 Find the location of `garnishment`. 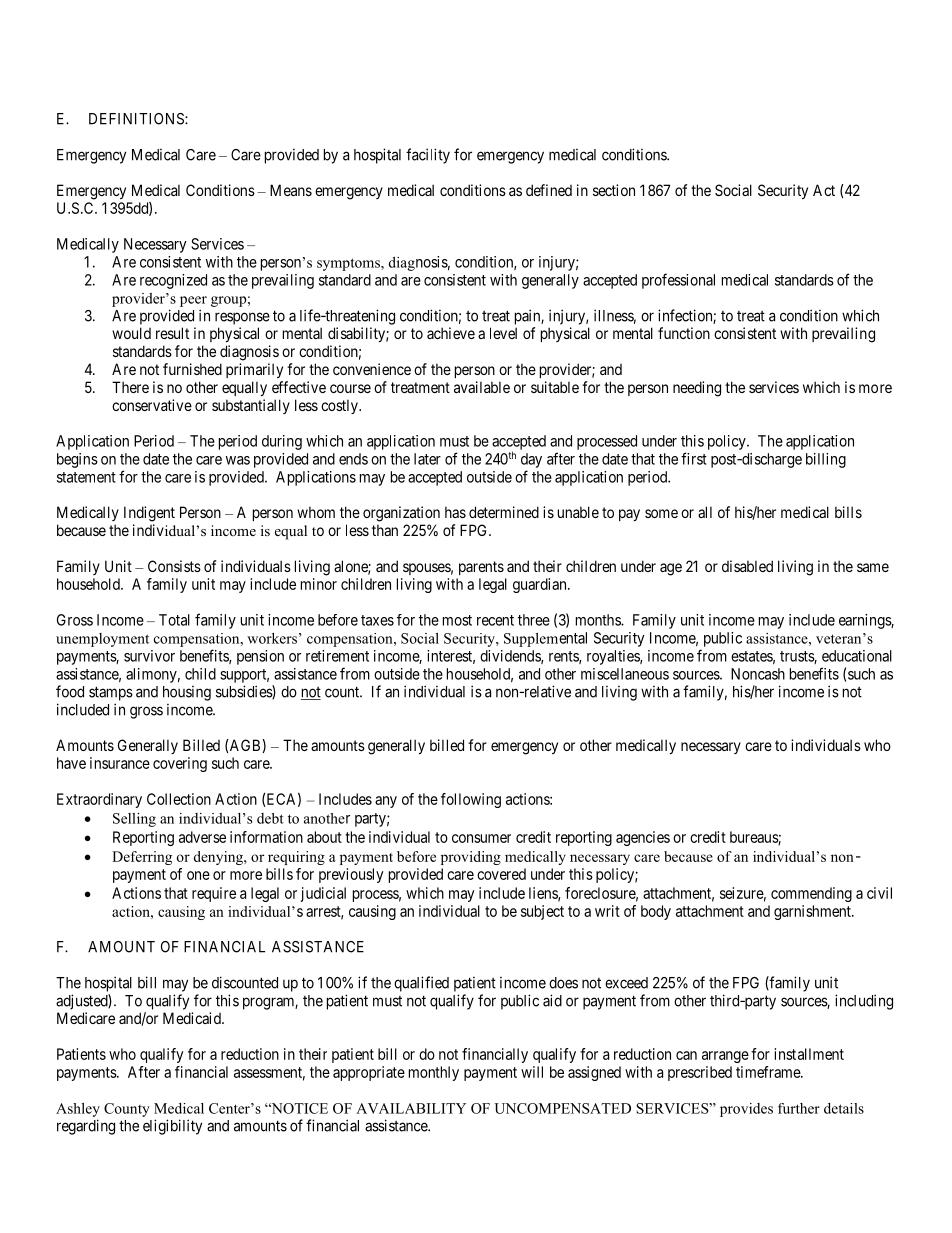

garnishment is located at coordinates (813, 912).
